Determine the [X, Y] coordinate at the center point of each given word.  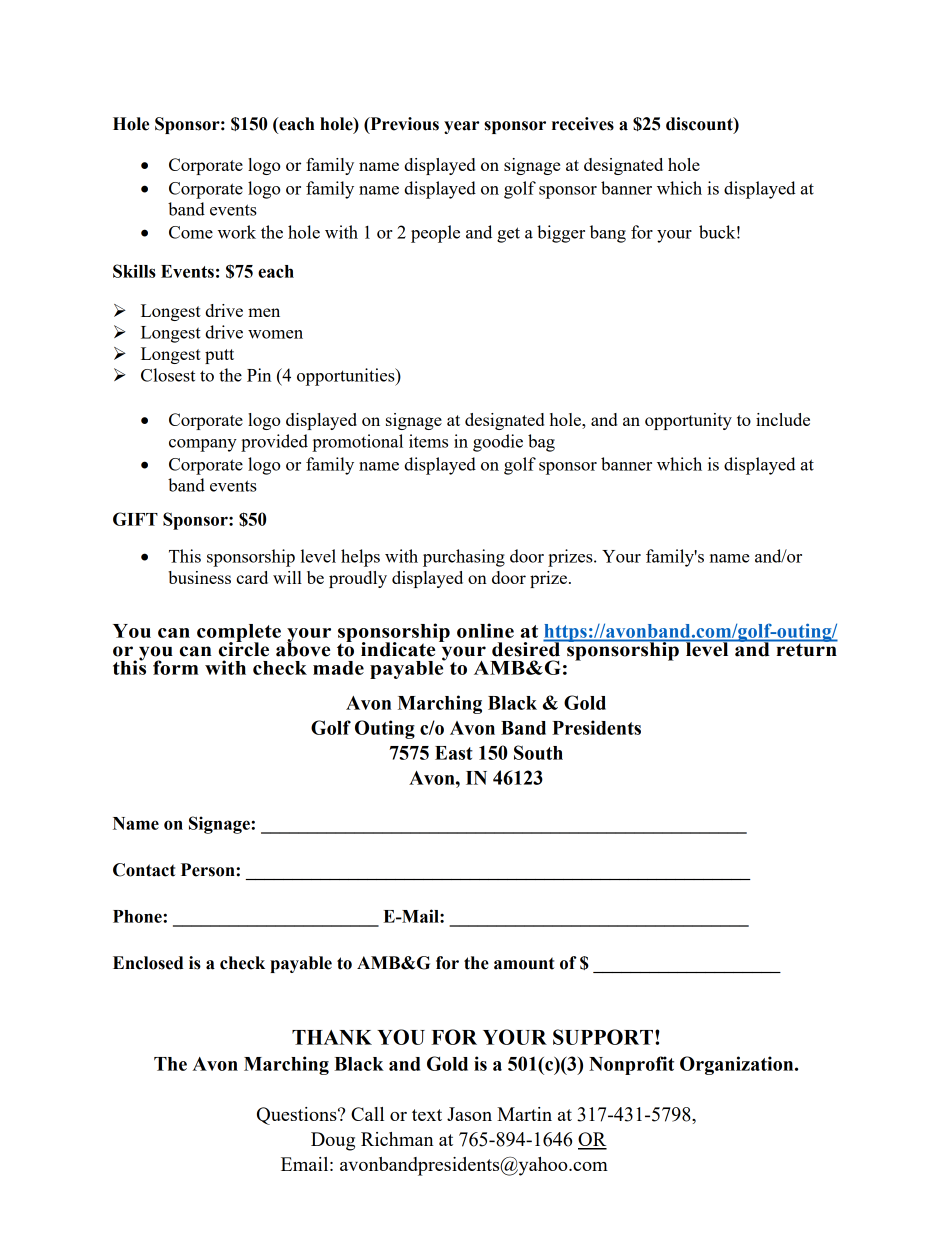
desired [527, 648]
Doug [333, 1141]
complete [239, 634]
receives [583, 124]
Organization [738, 1065]
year [461, 127]
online [485, 630]
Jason [469, 1114]
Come [191, 232]
